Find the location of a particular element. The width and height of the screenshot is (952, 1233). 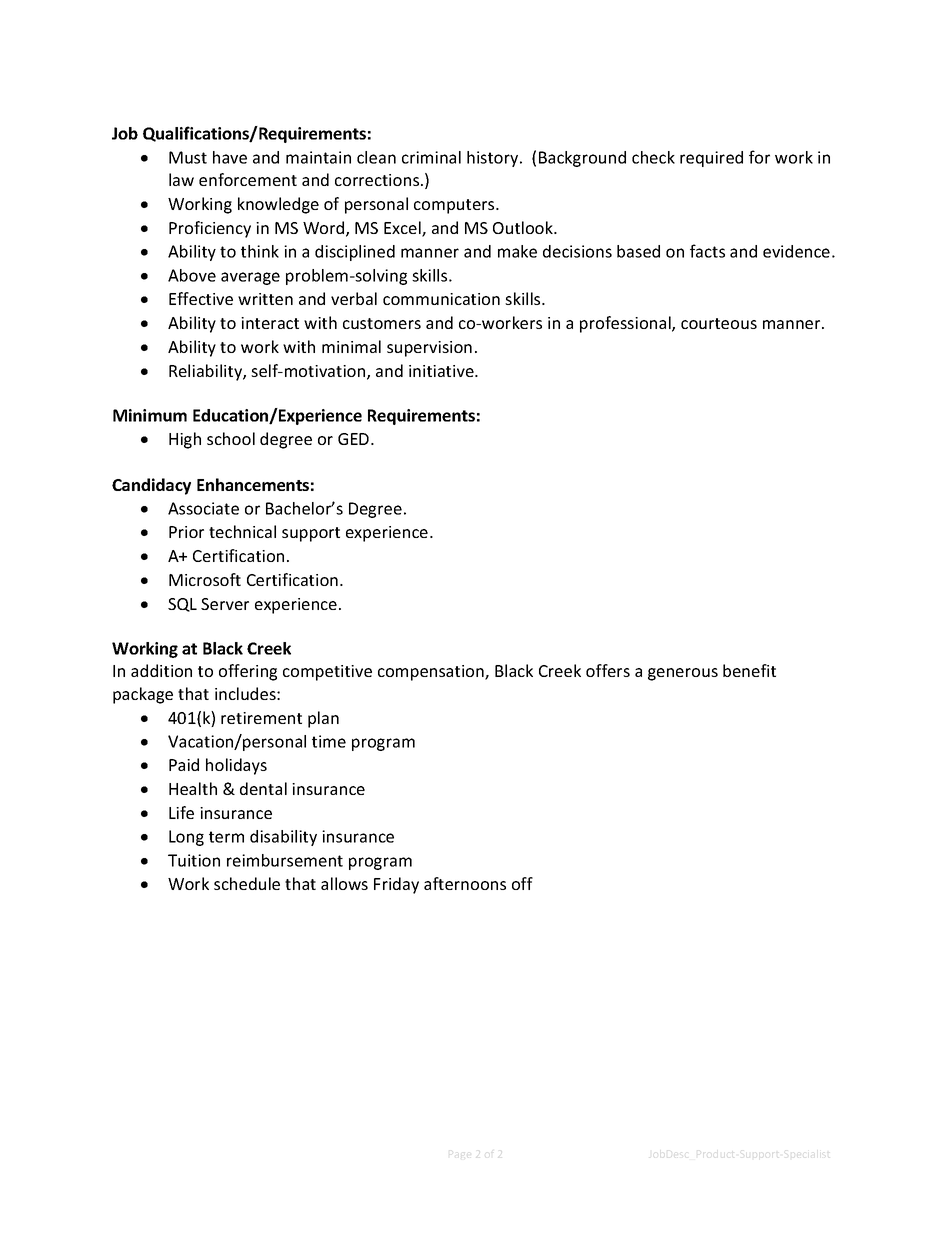

offering is located at coordinates (248, 672).
